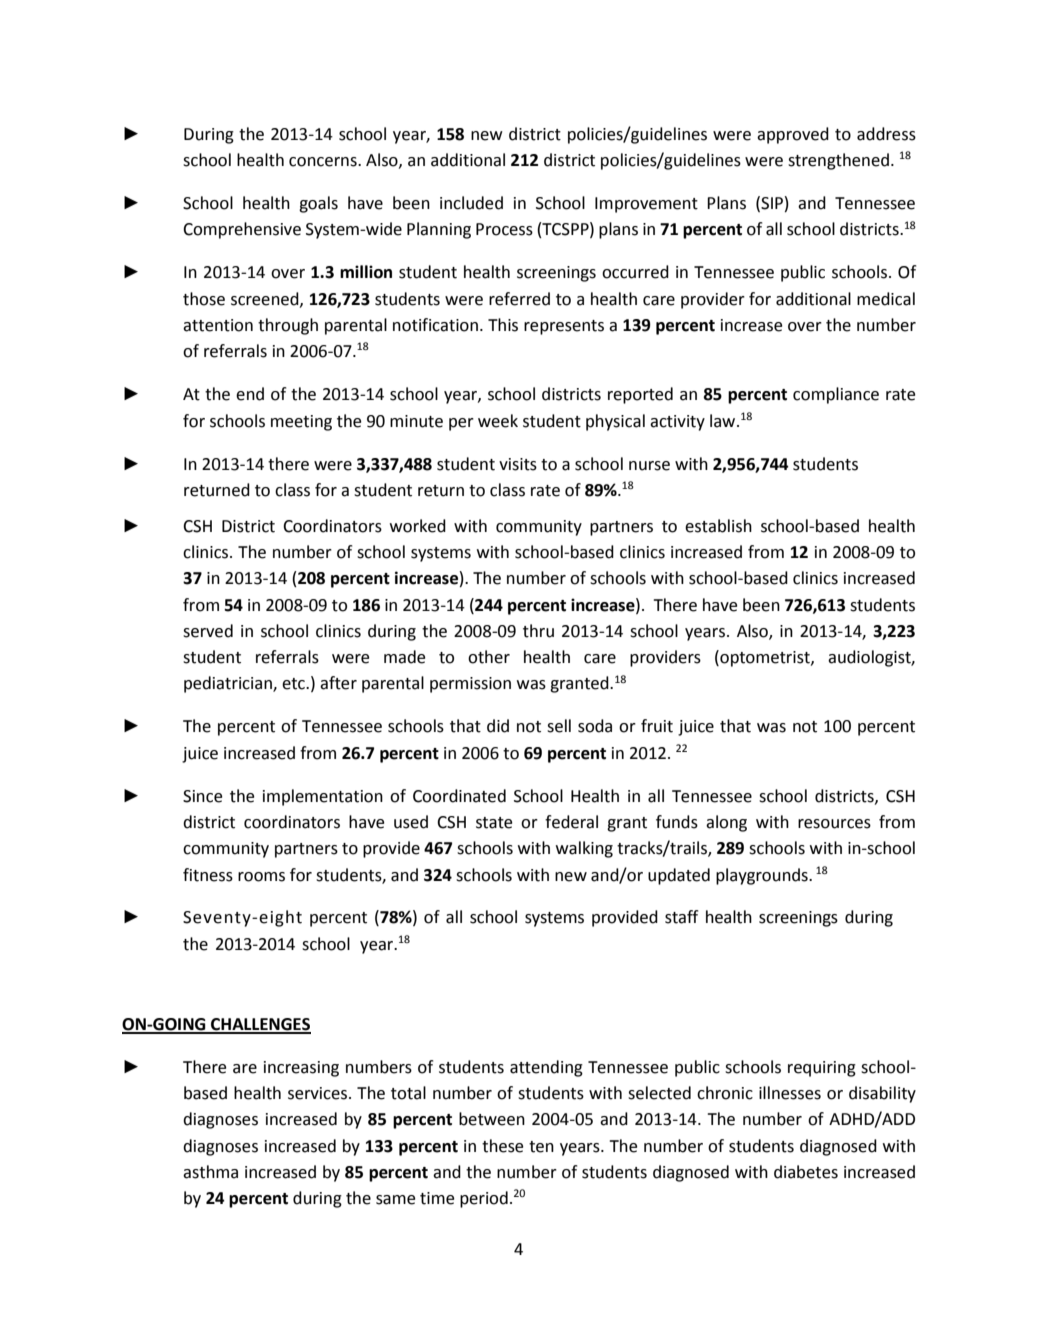 This image has width=1038, height=1344. What do you see at coordinates (763, 876) in the image?
I see `playgrounds` at bounding box center [763, 876].
